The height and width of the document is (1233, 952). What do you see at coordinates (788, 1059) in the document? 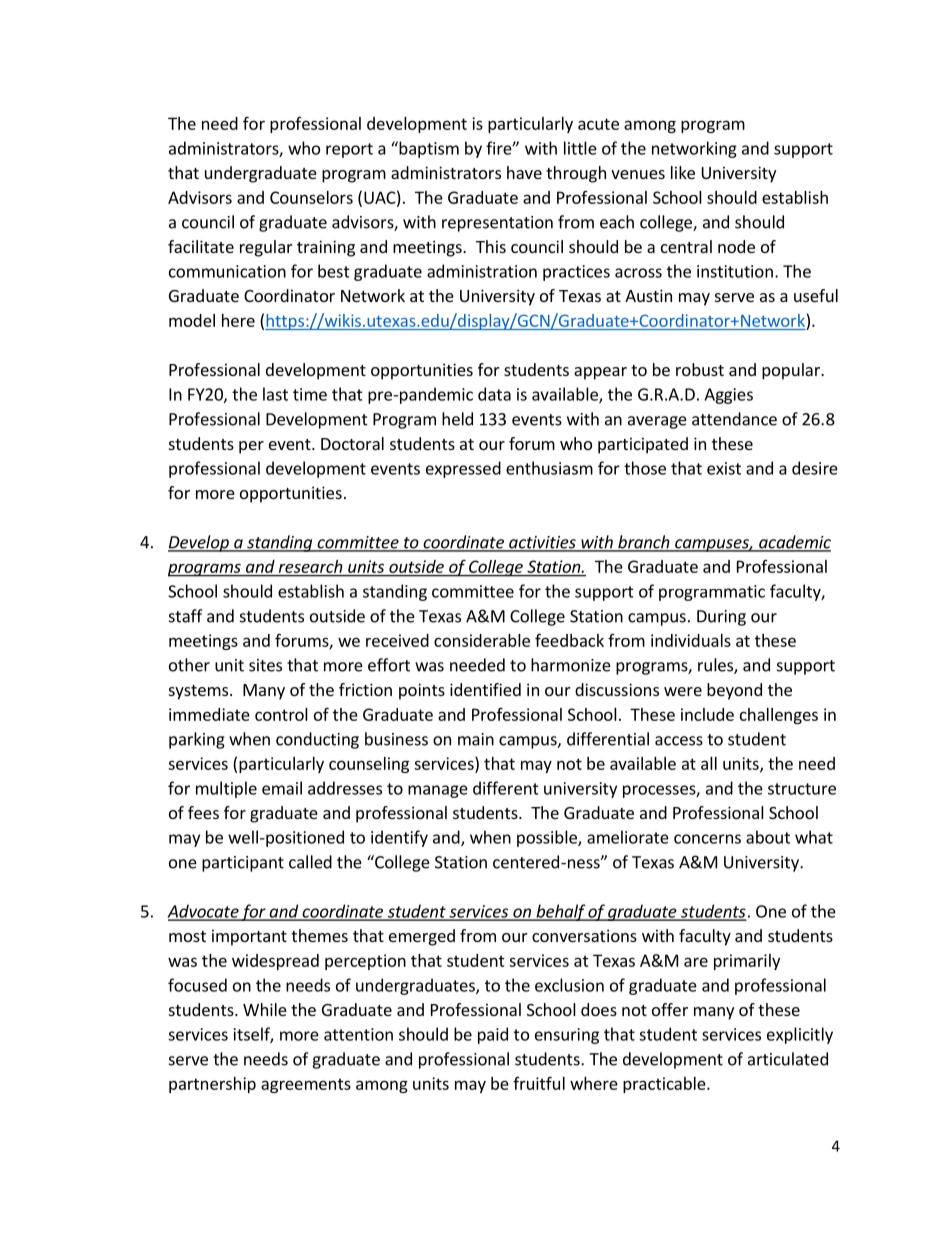
I see `articulated` at bounding box center [788, 1059].
